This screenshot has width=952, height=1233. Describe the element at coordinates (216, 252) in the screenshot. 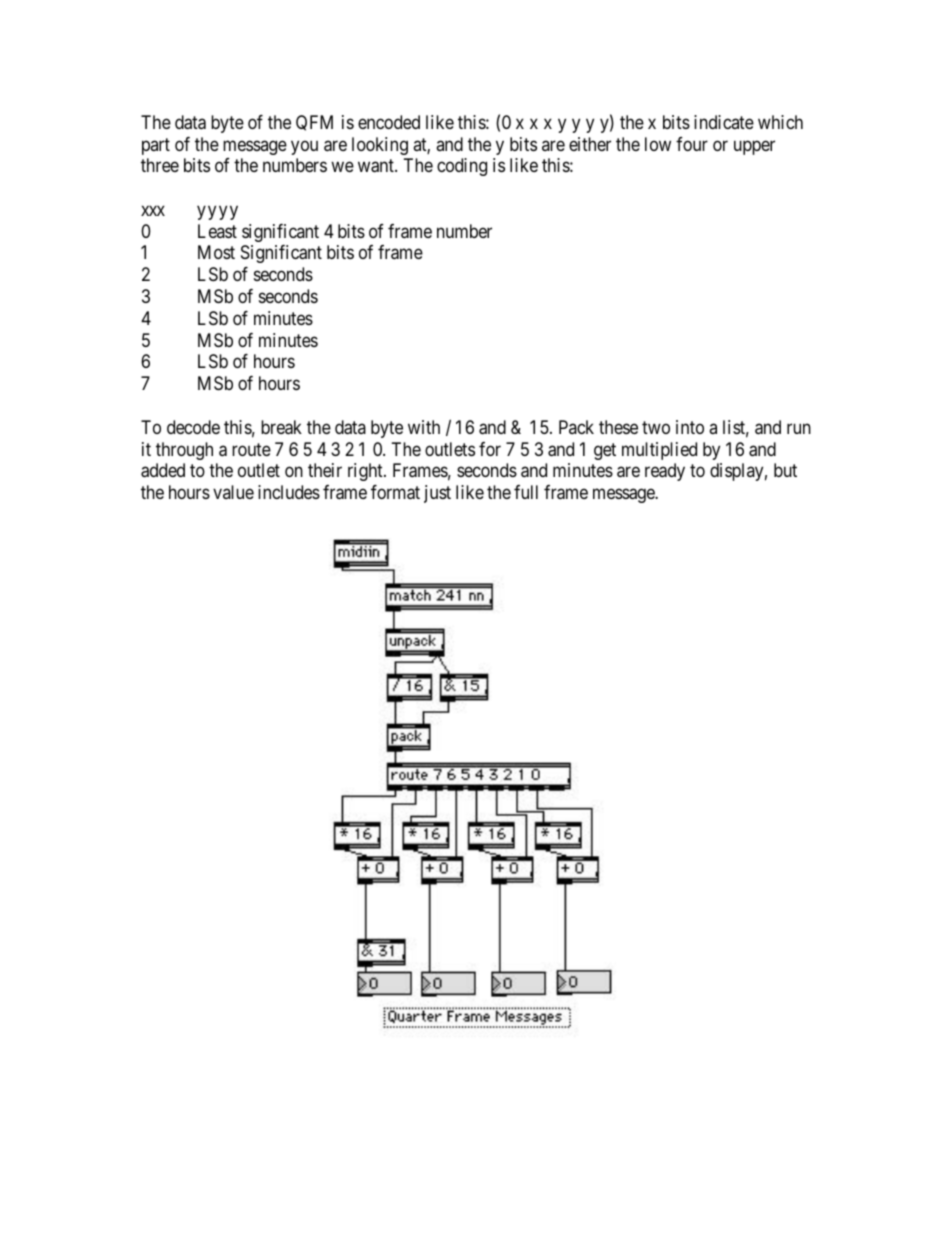

I see `Most` at that location.
